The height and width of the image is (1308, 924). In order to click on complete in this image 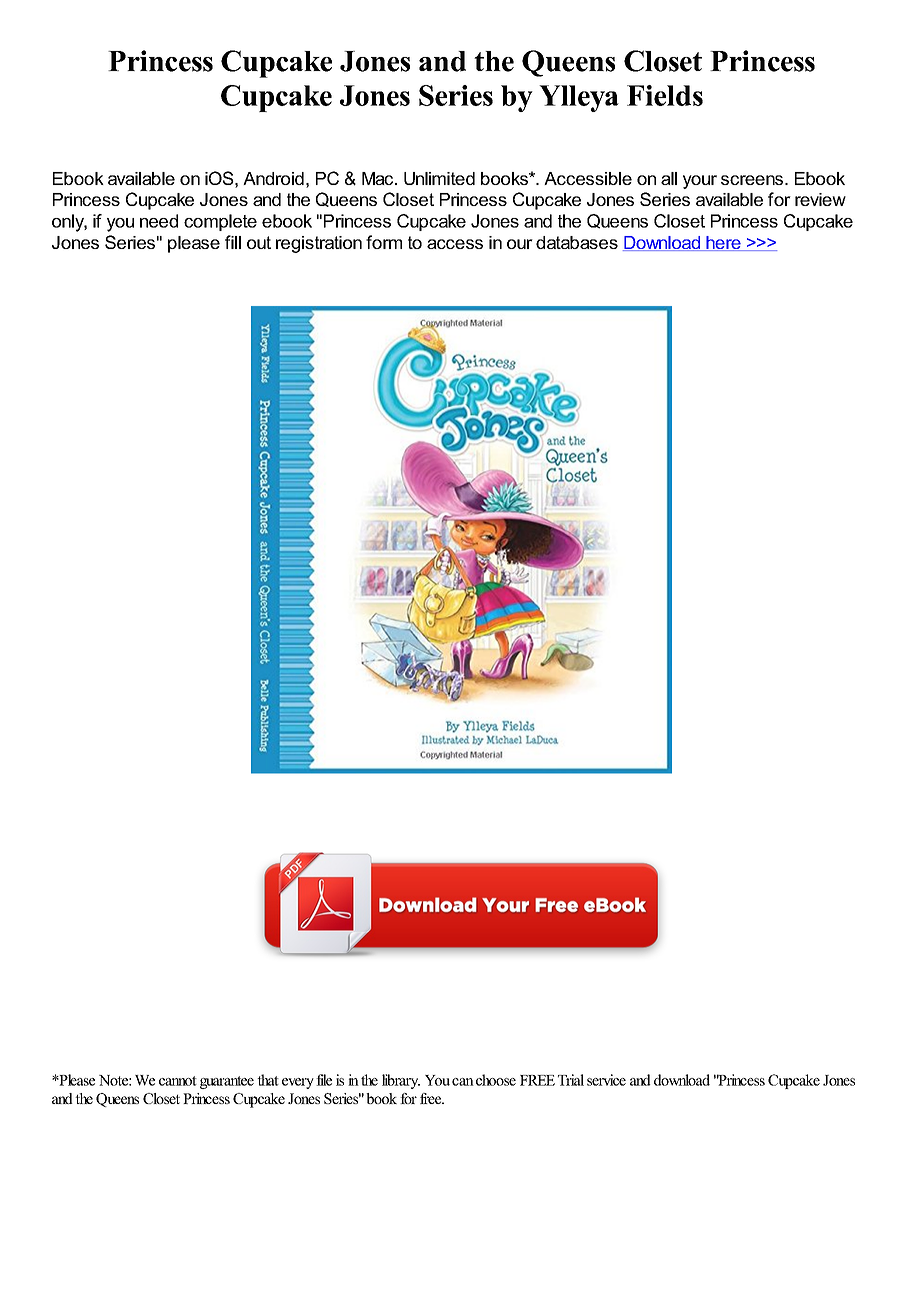, I will do `click(220, 222)`.
